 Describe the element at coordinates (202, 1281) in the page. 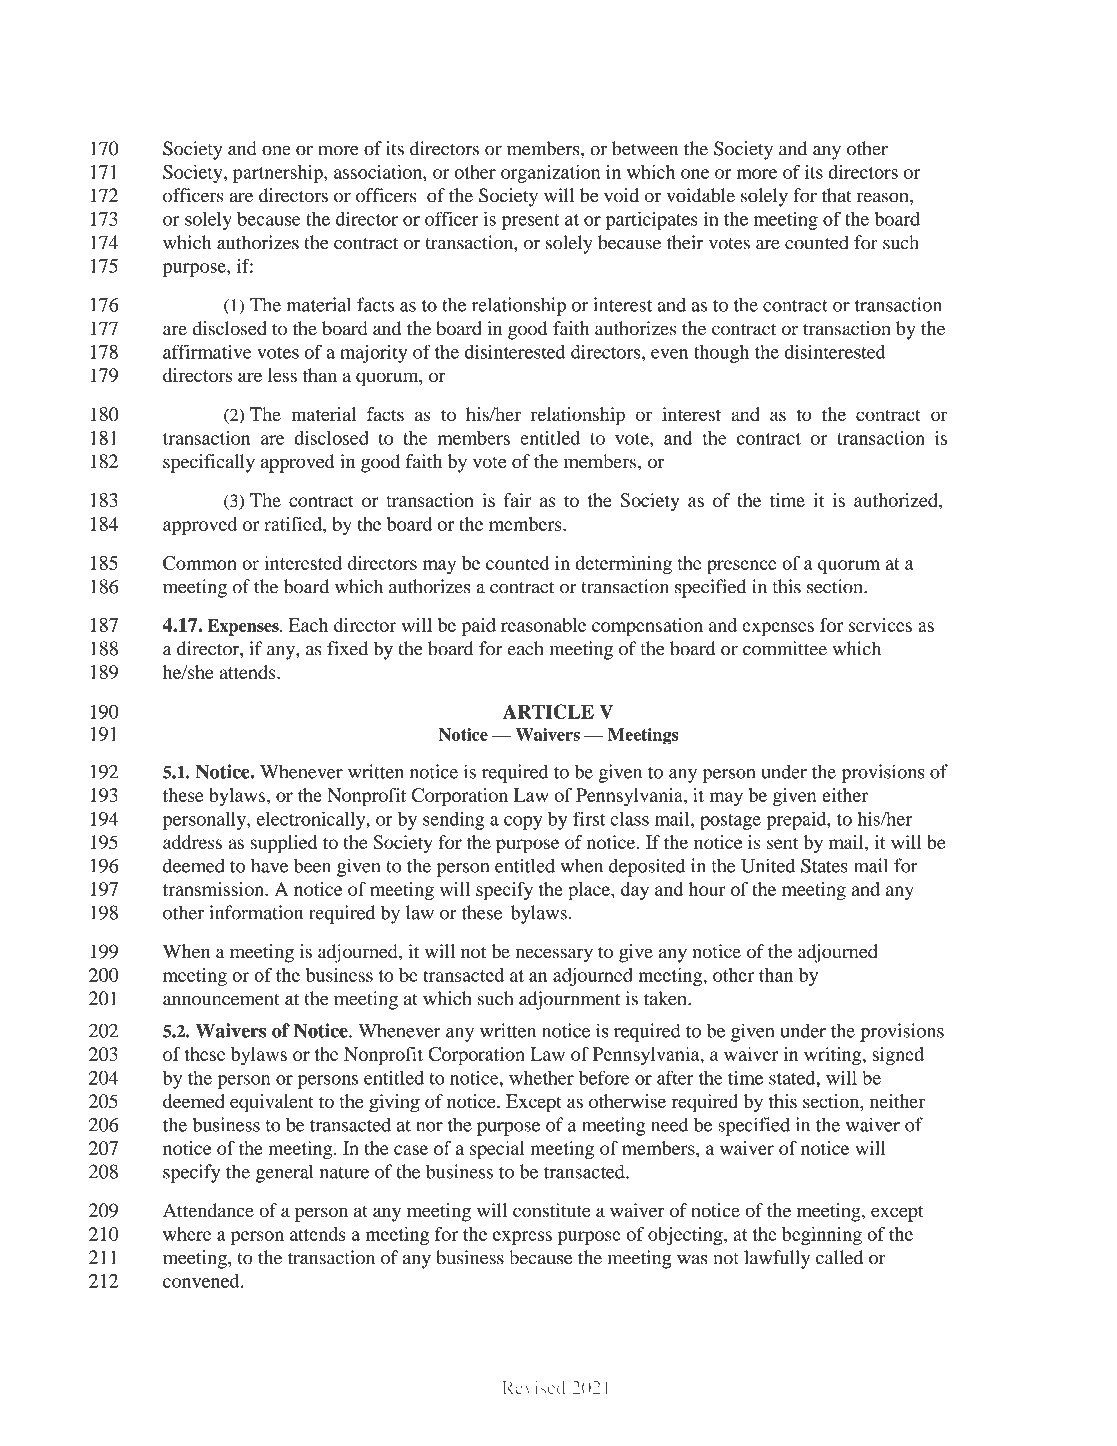

I see `convened` at that location.
